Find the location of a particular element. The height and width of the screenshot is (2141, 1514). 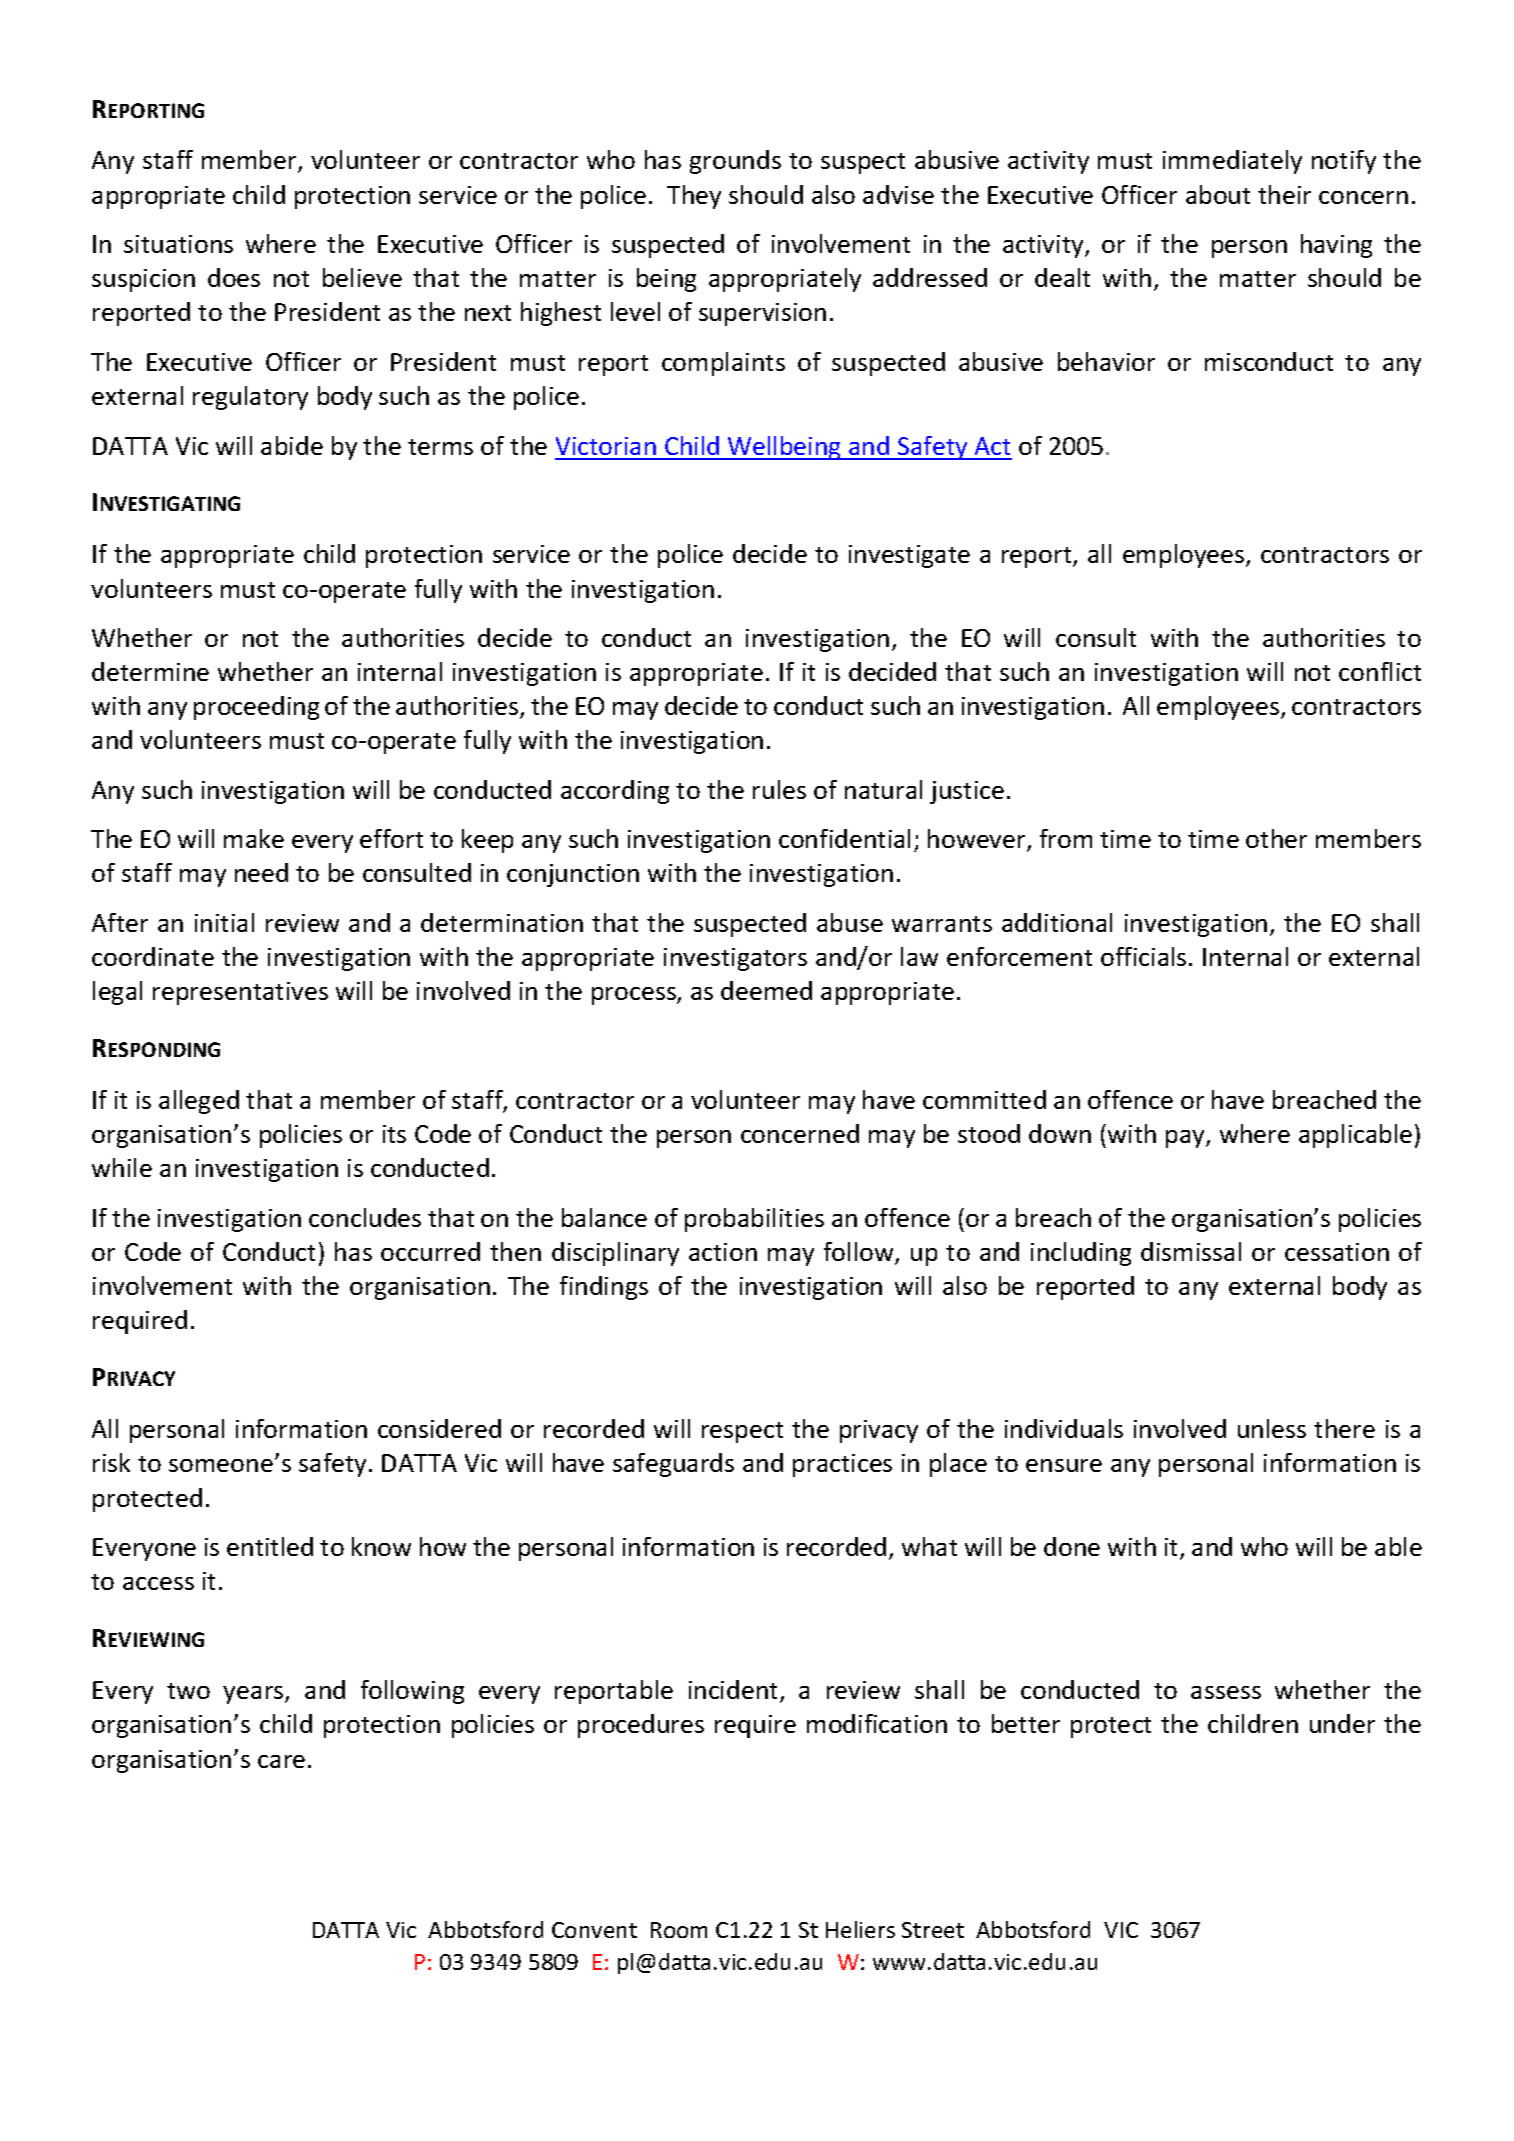

respect is located at coordinates (742, 1432).
